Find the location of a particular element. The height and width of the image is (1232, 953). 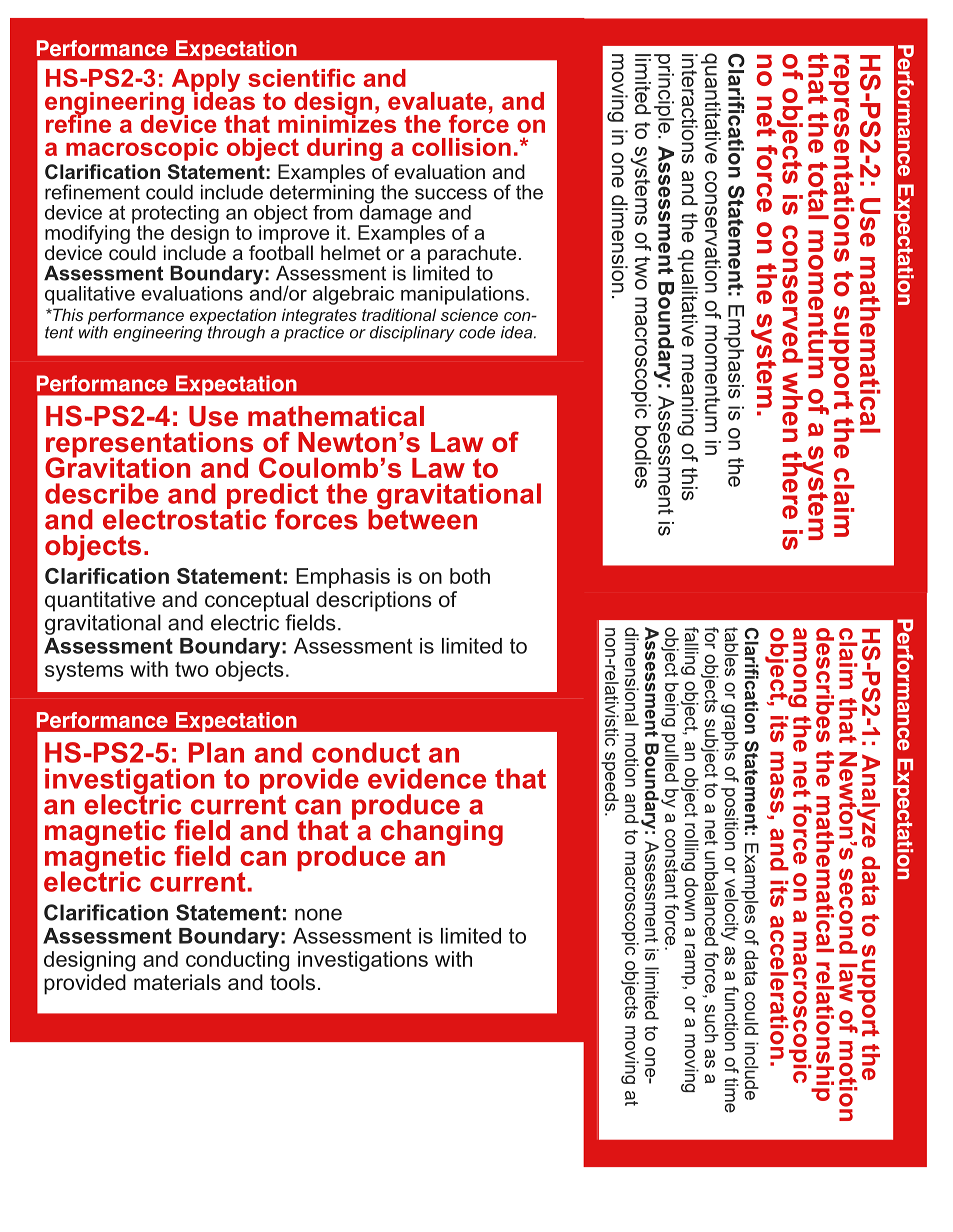

modifying is located at coordinates (87, 235).
